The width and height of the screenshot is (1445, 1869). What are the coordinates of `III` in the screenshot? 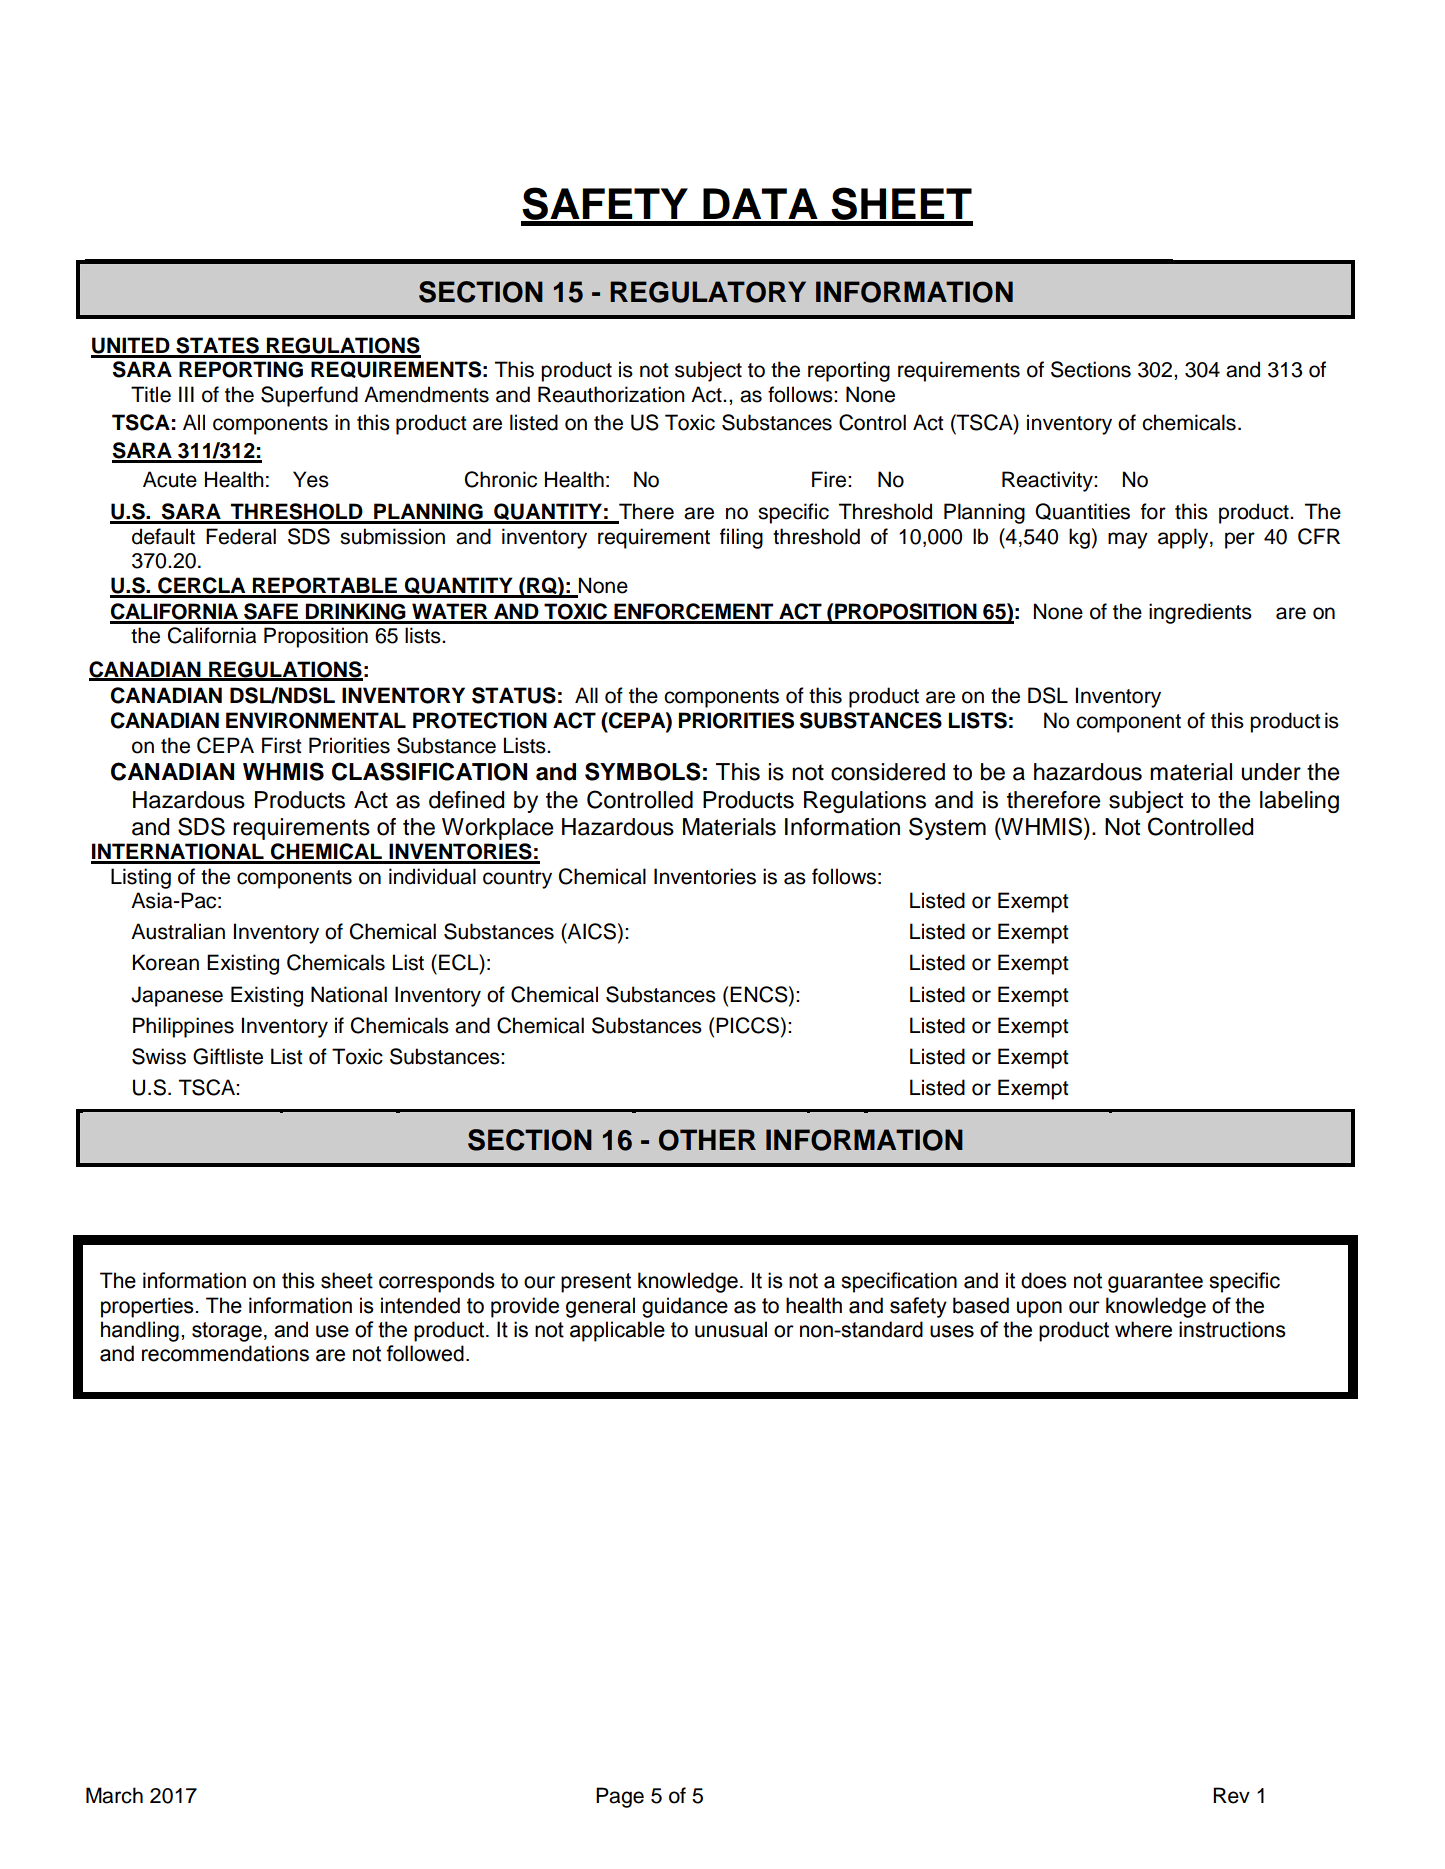 It's located at (186, 394).
